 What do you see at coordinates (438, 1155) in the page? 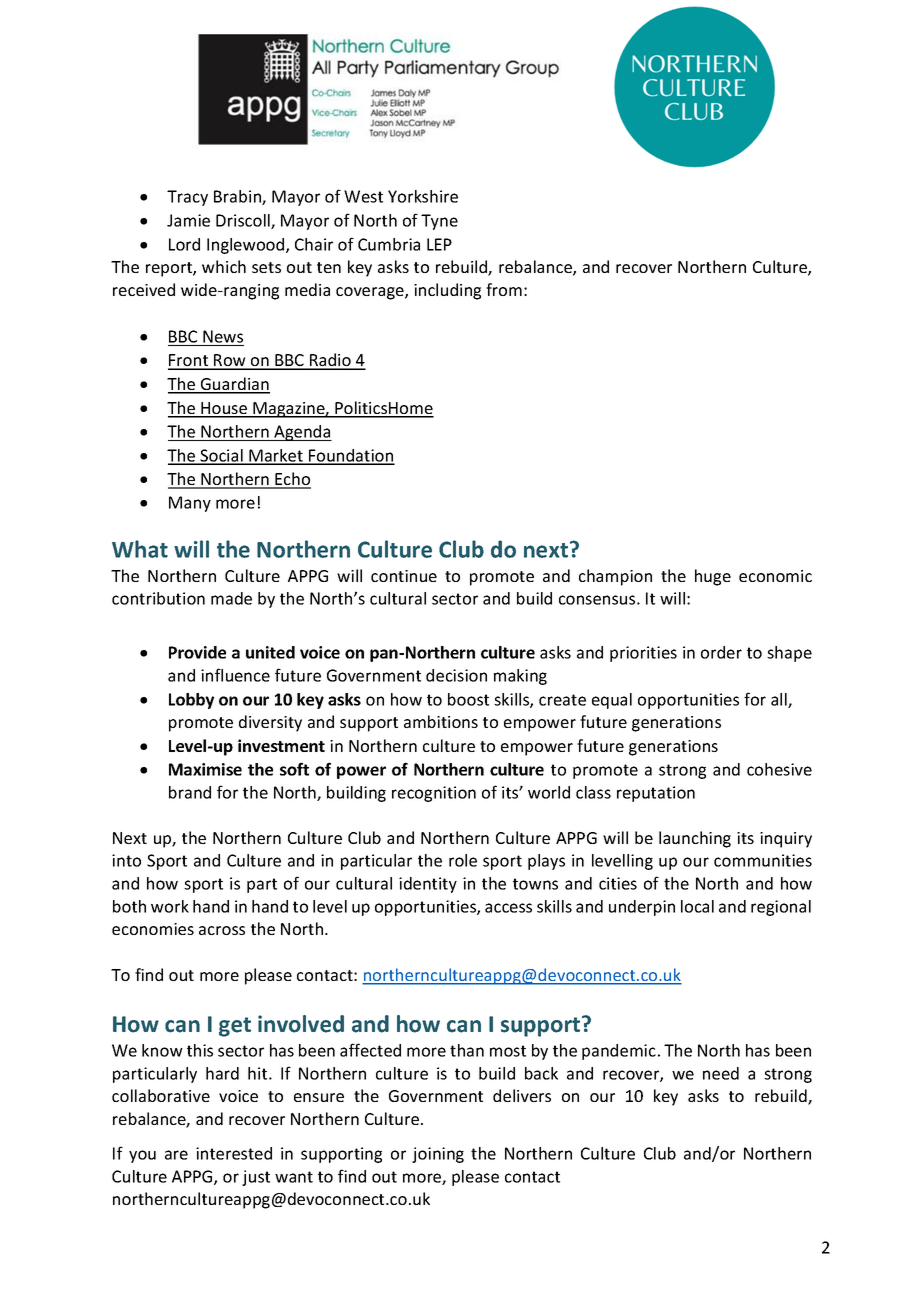
I see `joining` at bounding box center [438, 1155].
